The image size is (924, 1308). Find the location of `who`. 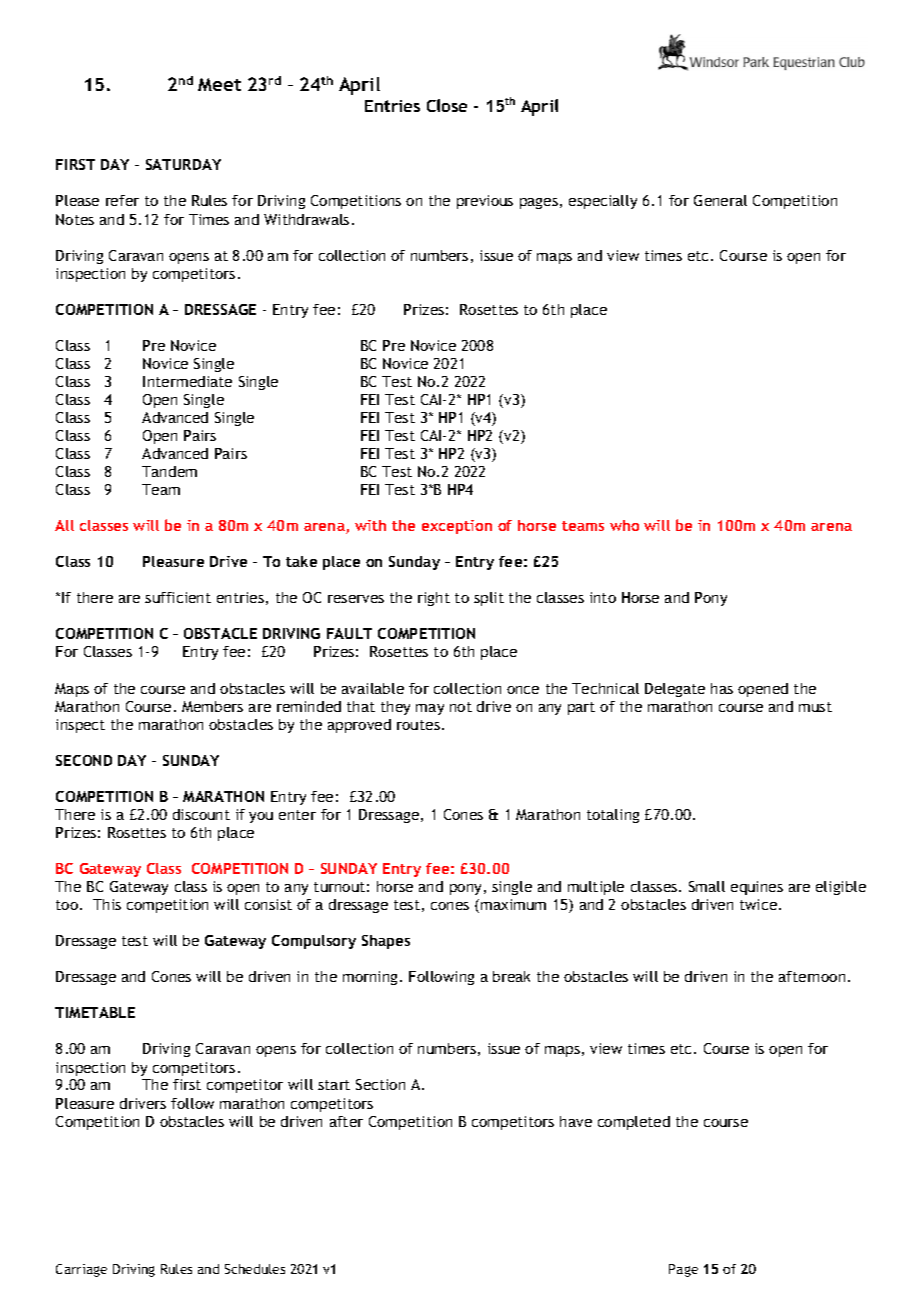

who is located at coordinates (624, 525).
